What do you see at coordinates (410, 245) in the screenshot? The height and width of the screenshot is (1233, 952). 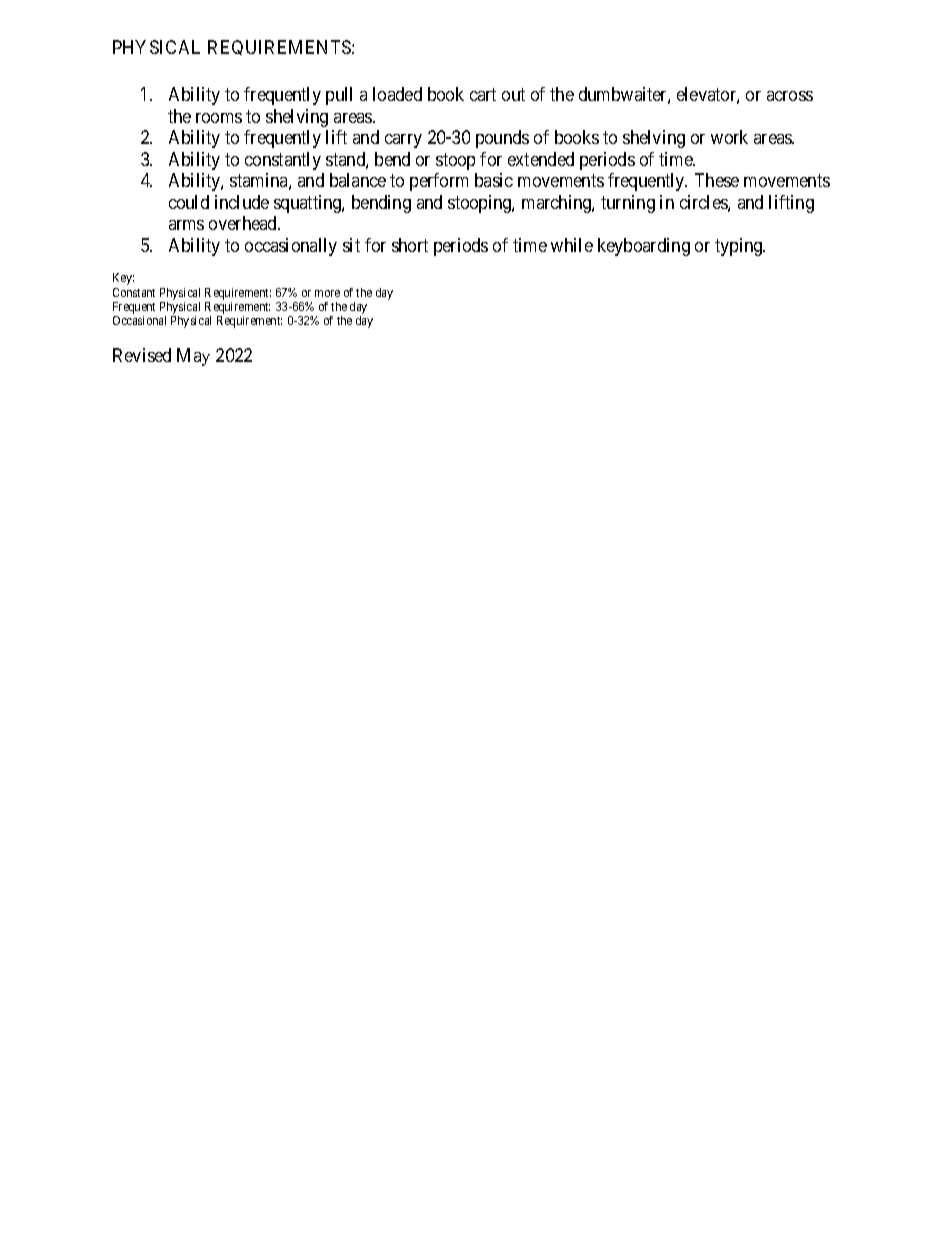 I see `short` at bounding box center [410, 245].
